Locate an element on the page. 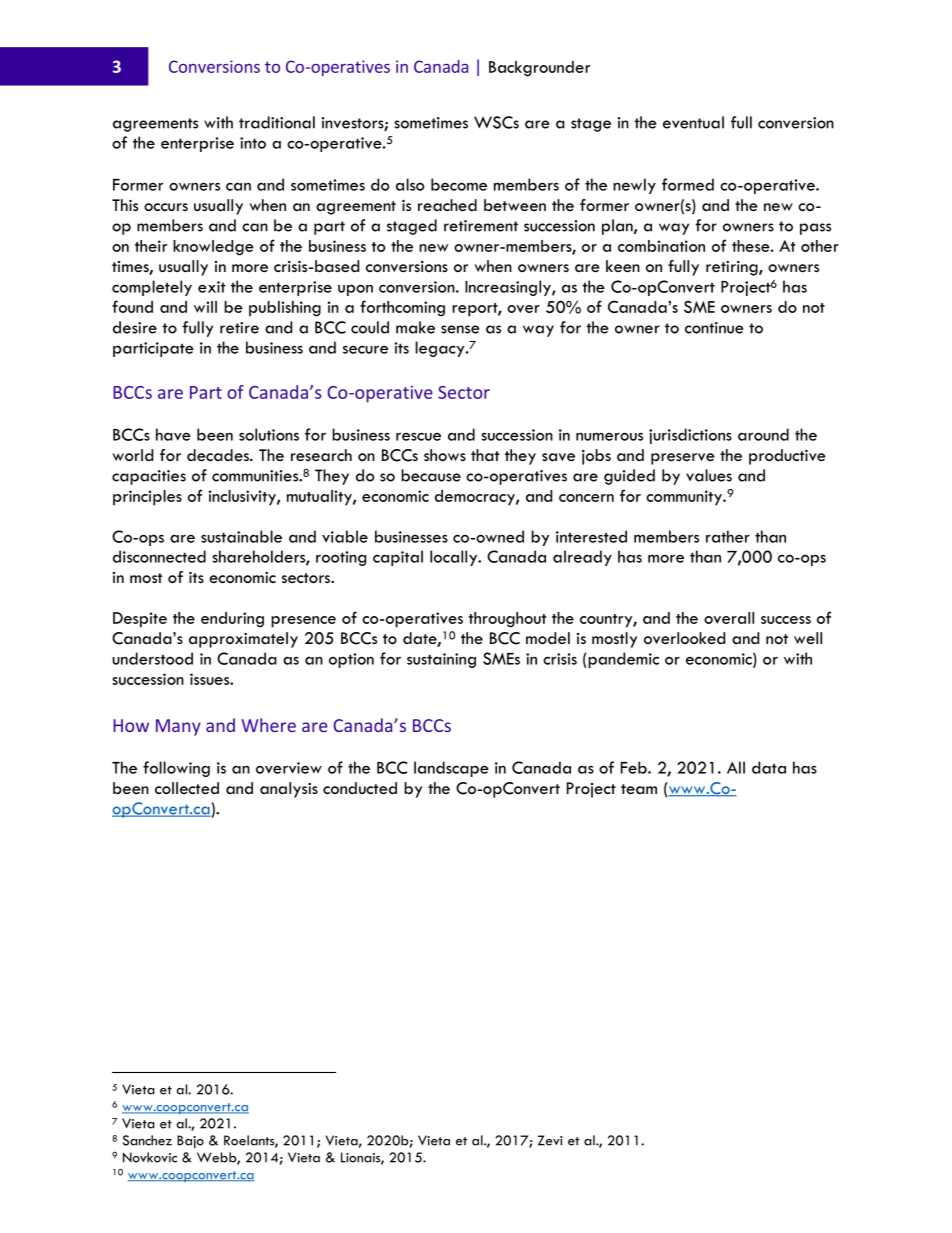 The image size is (952, 1233). Sanchez is located at coordinates (147, 1140).
